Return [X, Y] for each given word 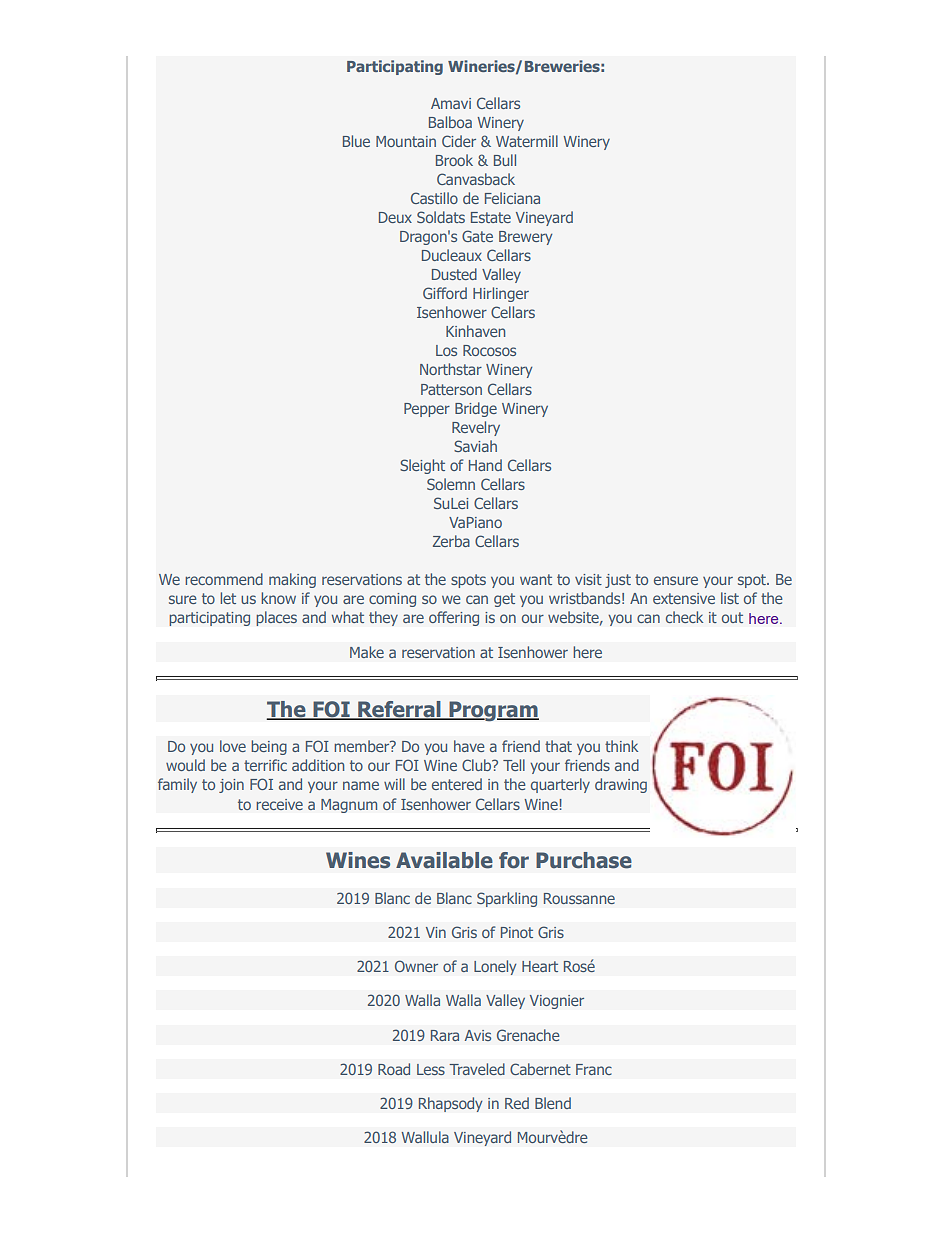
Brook [454, 160]
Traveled [477, 1069]
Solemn [451, 484]
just [618, 581]
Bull [505, 160]
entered [457, 784]
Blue [356, 141]
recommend [224, 579]
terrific [265, 765]
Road [394, 1069]
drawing [621, 785]
